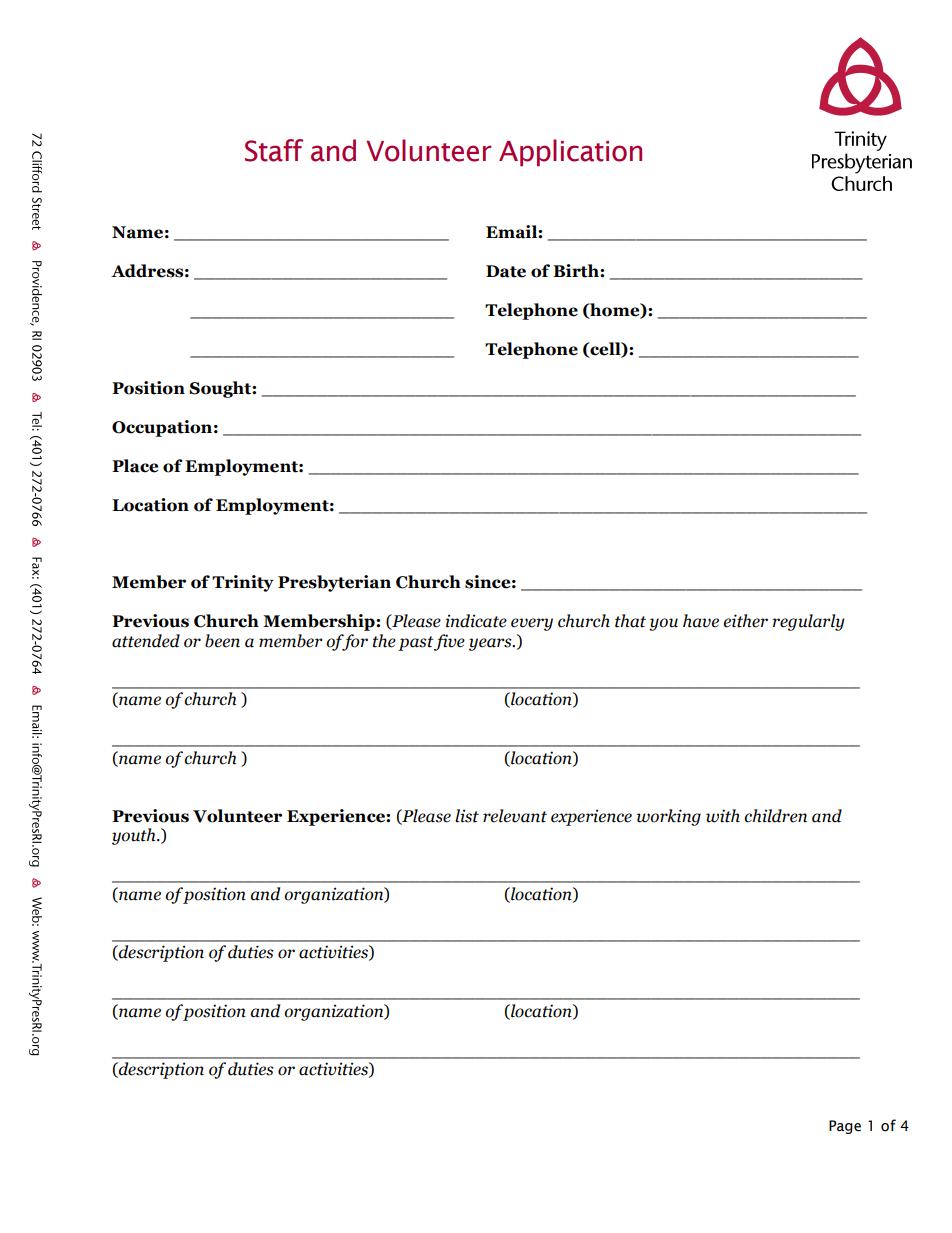 The height and width of the image is (1233, 952). I want to click on youth, so click(135, 836).
